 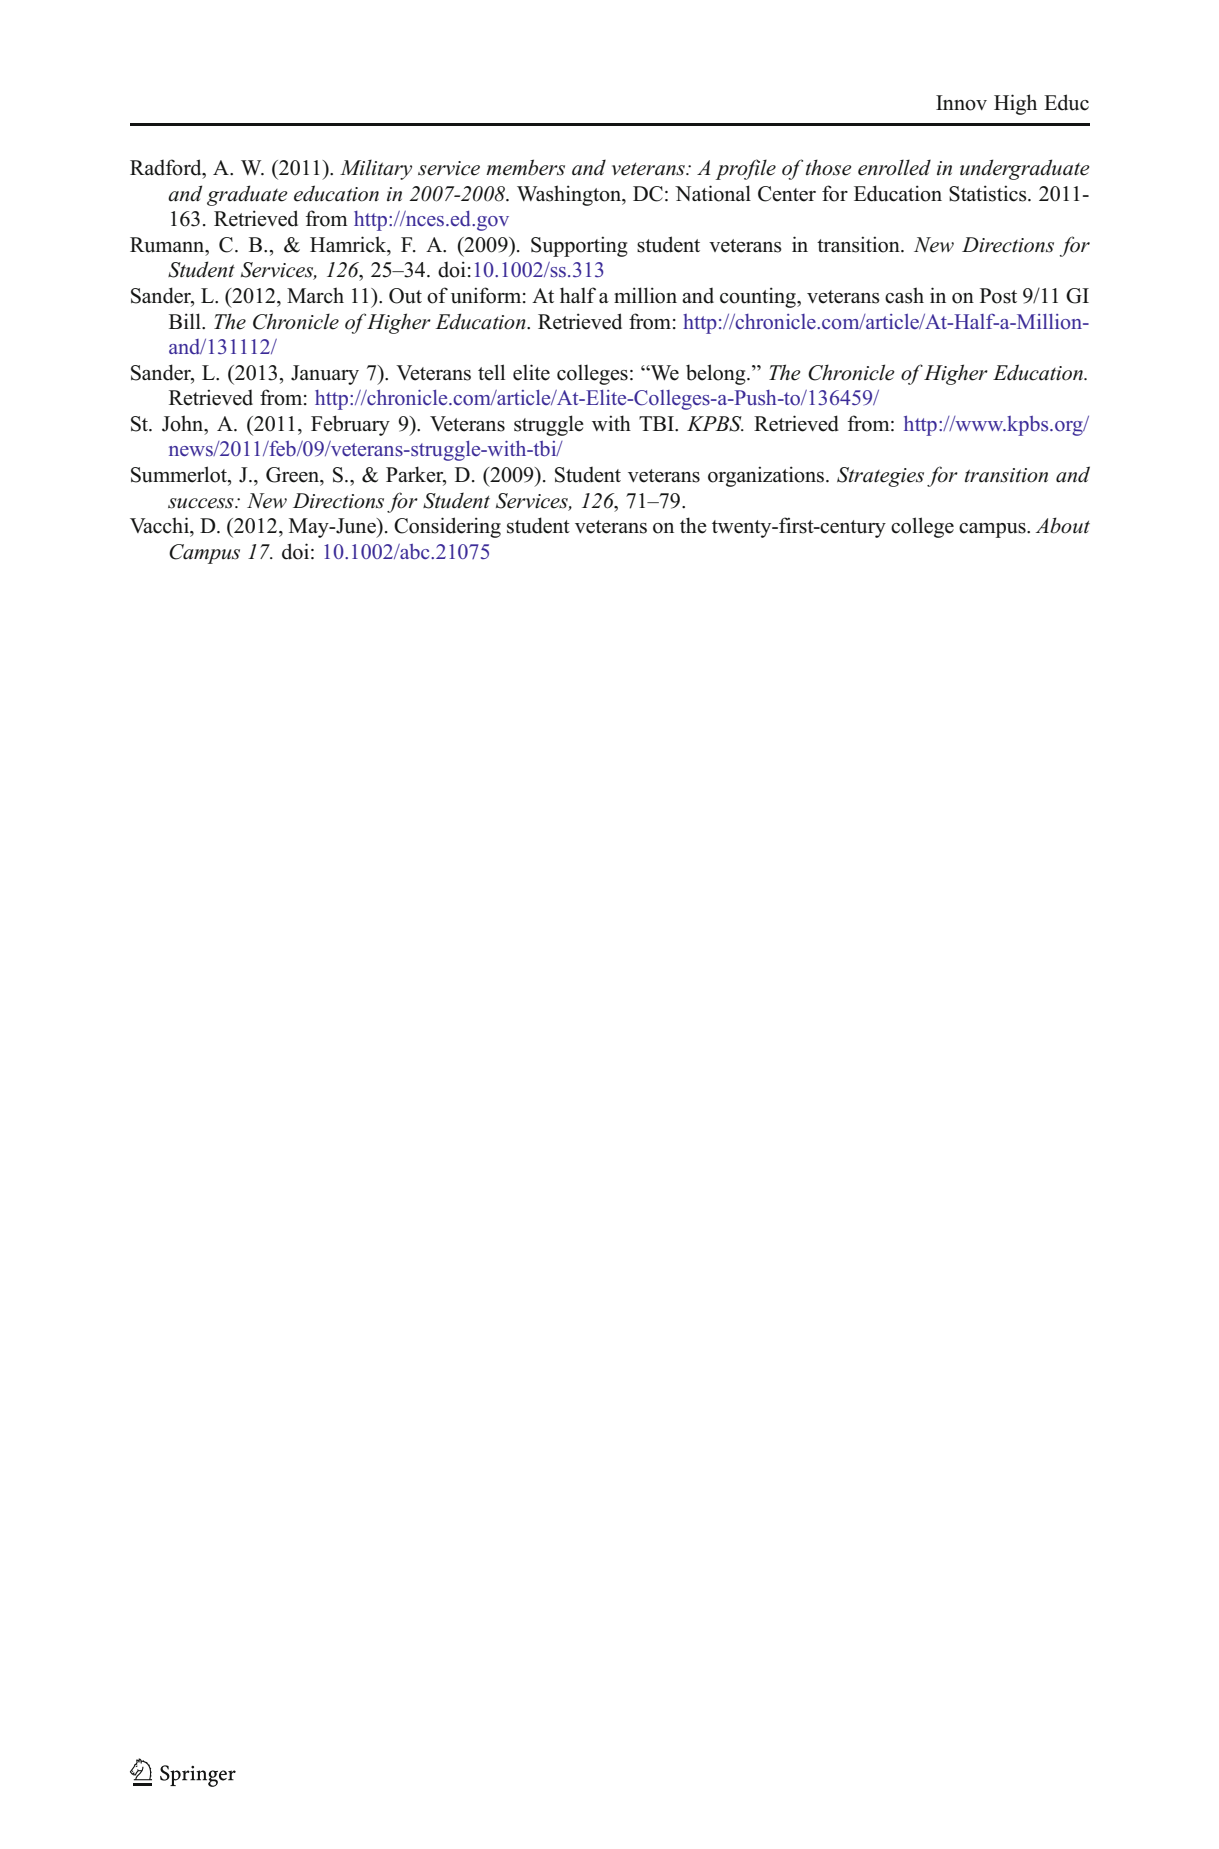 What do you see at coordinates (376, 169) in the screenshot?
I see `Military` at bounding box center [376, 169].
